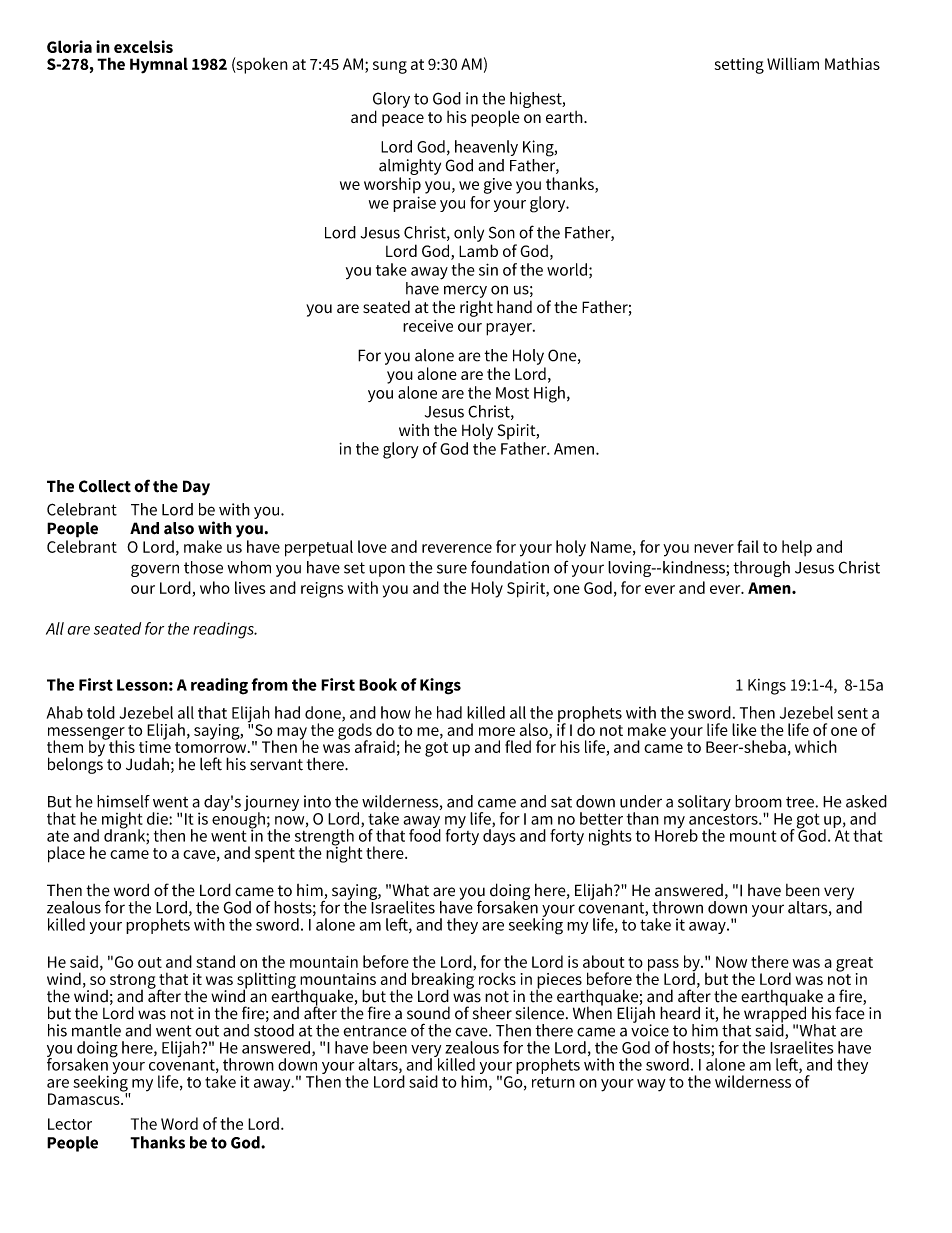  What do you see at coordinates (793, 63) in the page?
I see `William` at bounding box center [793, 63].
